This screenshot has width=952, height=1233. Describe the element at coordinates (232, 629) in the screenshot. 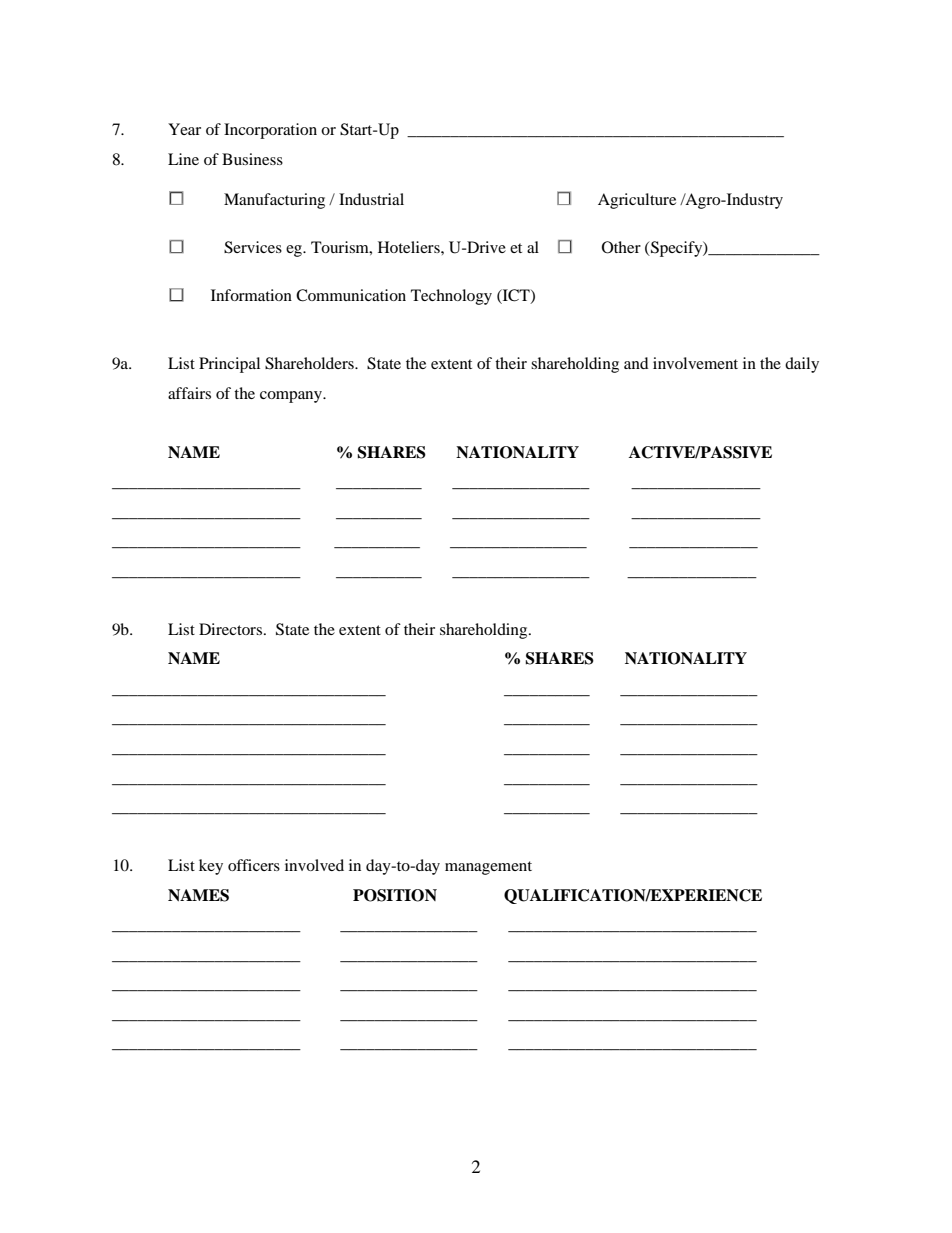

I see `Directors` at that location.
